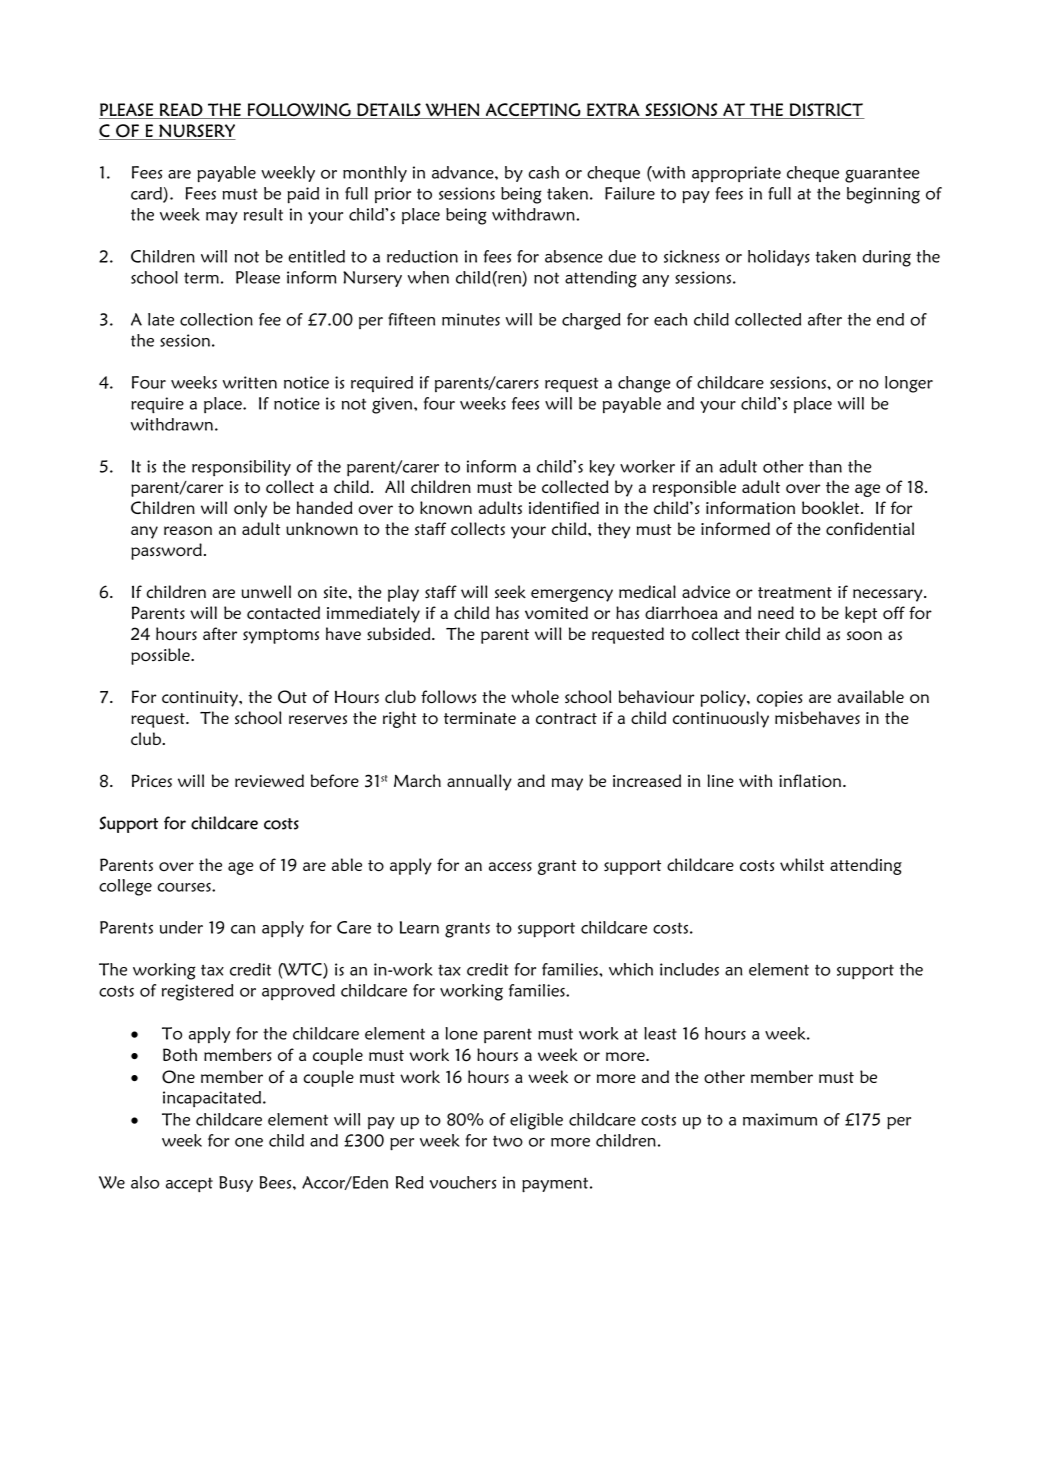 Image resolution: width=1041 pixels, height=1473 pixels. Describe the element at coordinates (161, 656) in the screenshot. I see `possible` at that location.
